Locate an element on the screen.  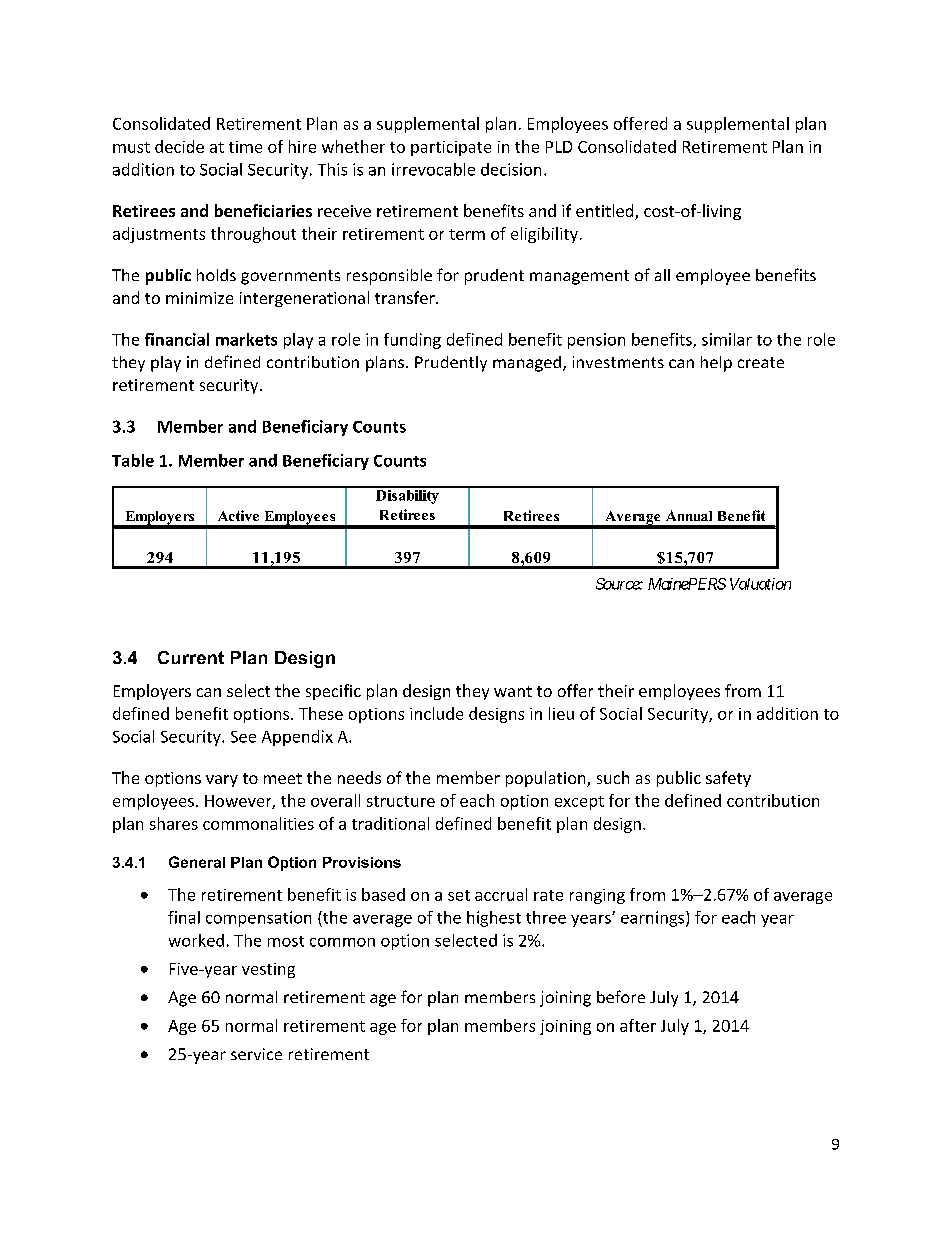
Annual is located at coordinates (689, 515).
